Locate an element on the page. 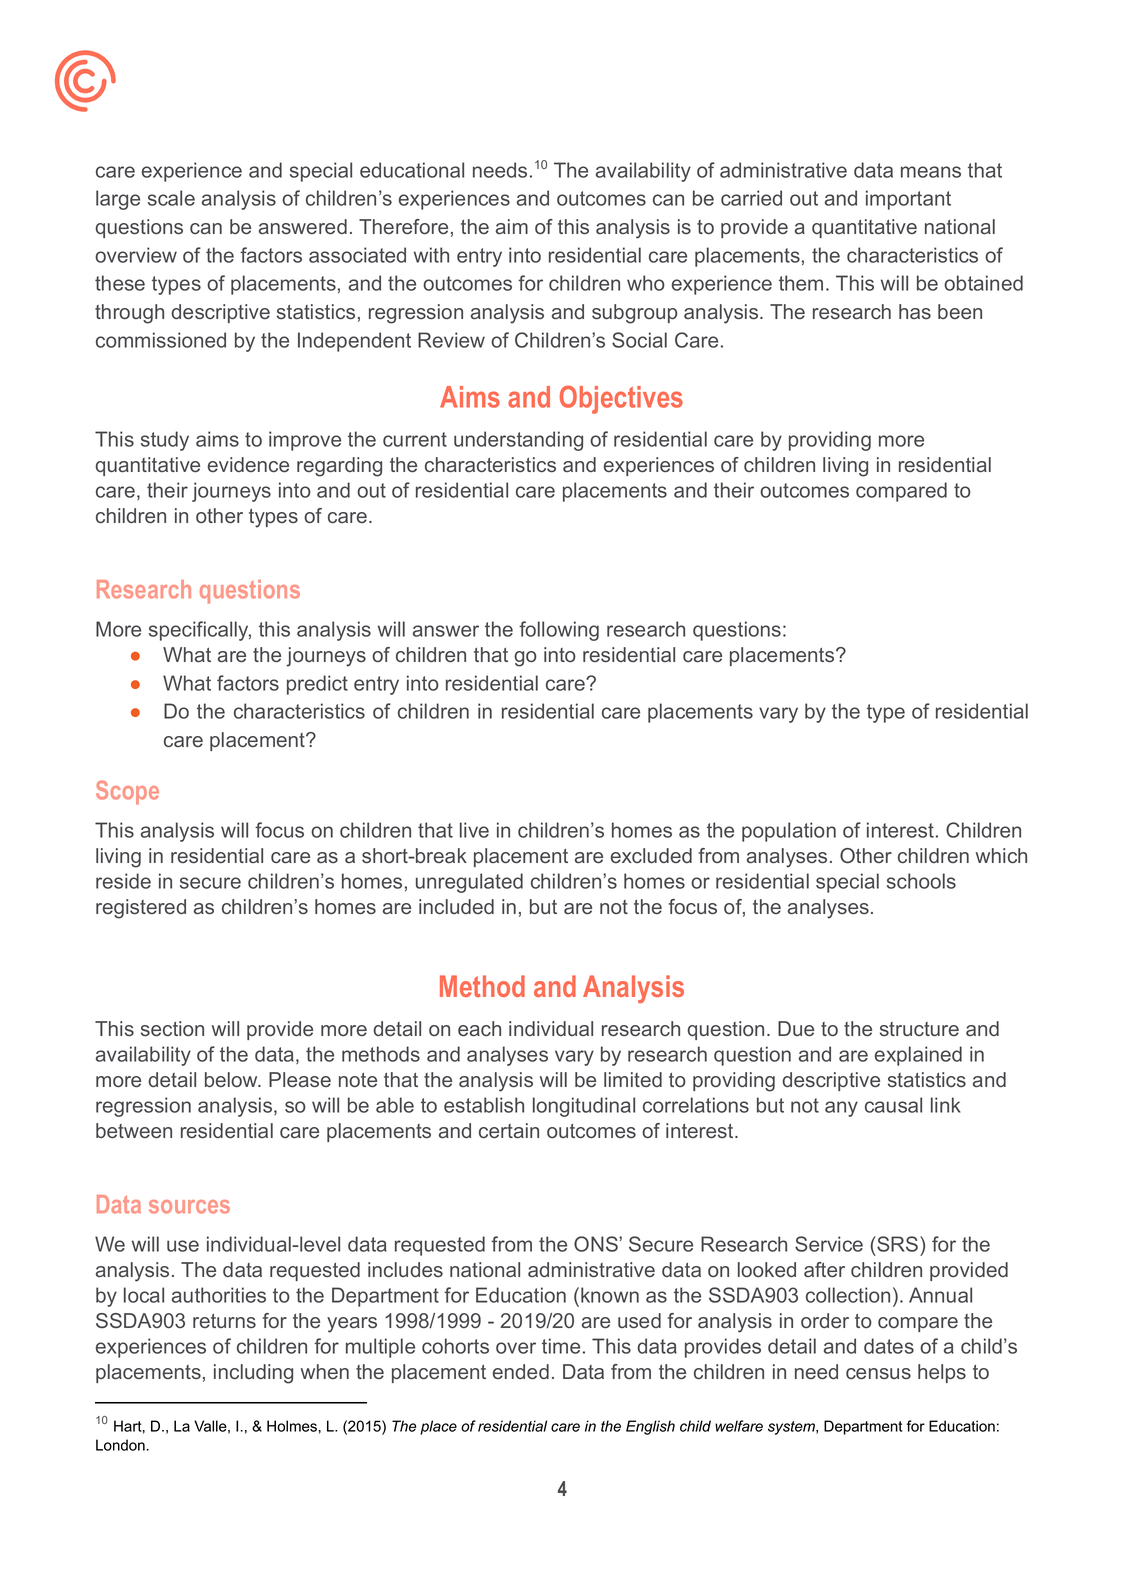 The height and width of the page is (1591, 1126). following is located at coordinates (559, 631).
